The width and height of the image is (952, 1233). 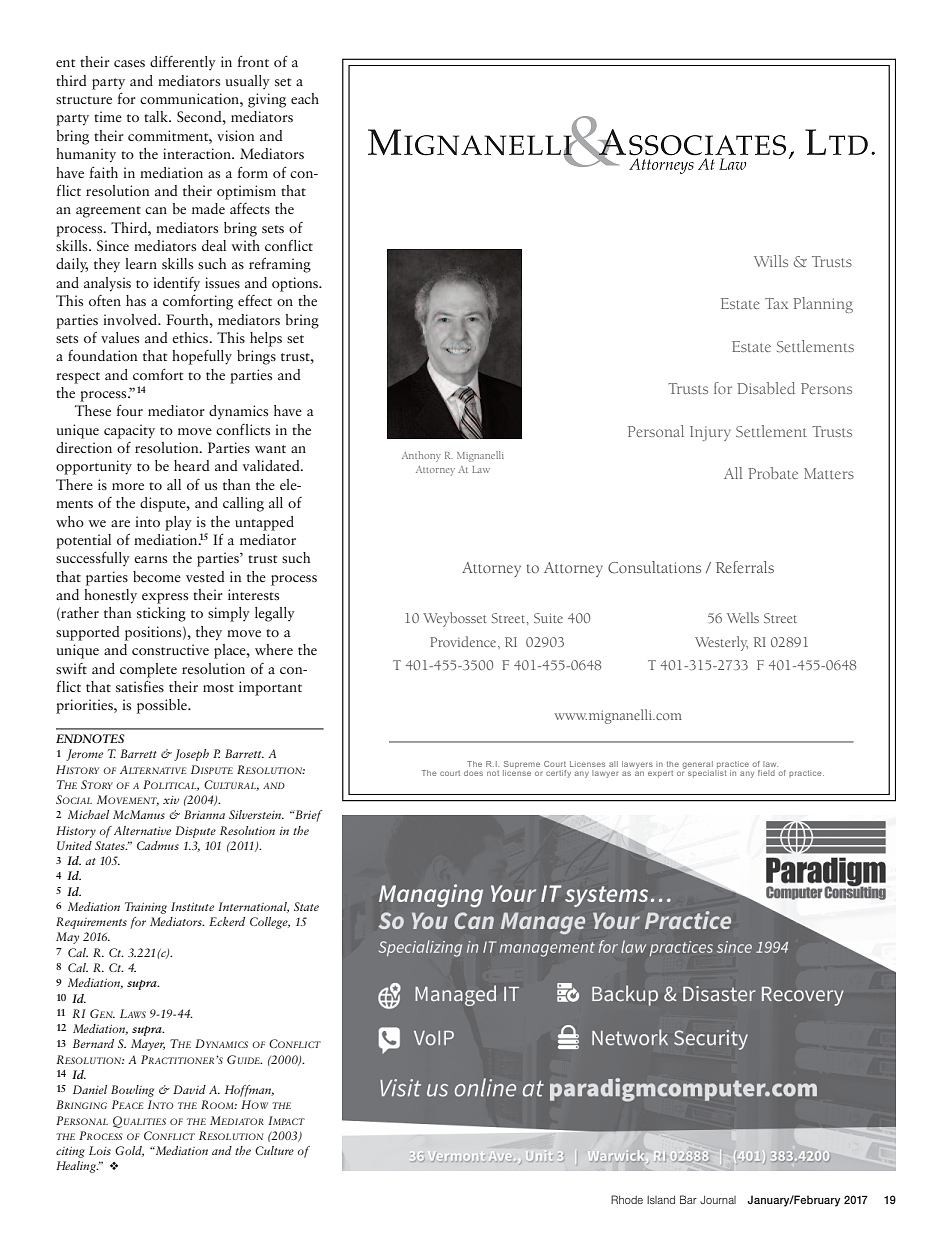 I want to click on talk, so click(x=157, y=116).
